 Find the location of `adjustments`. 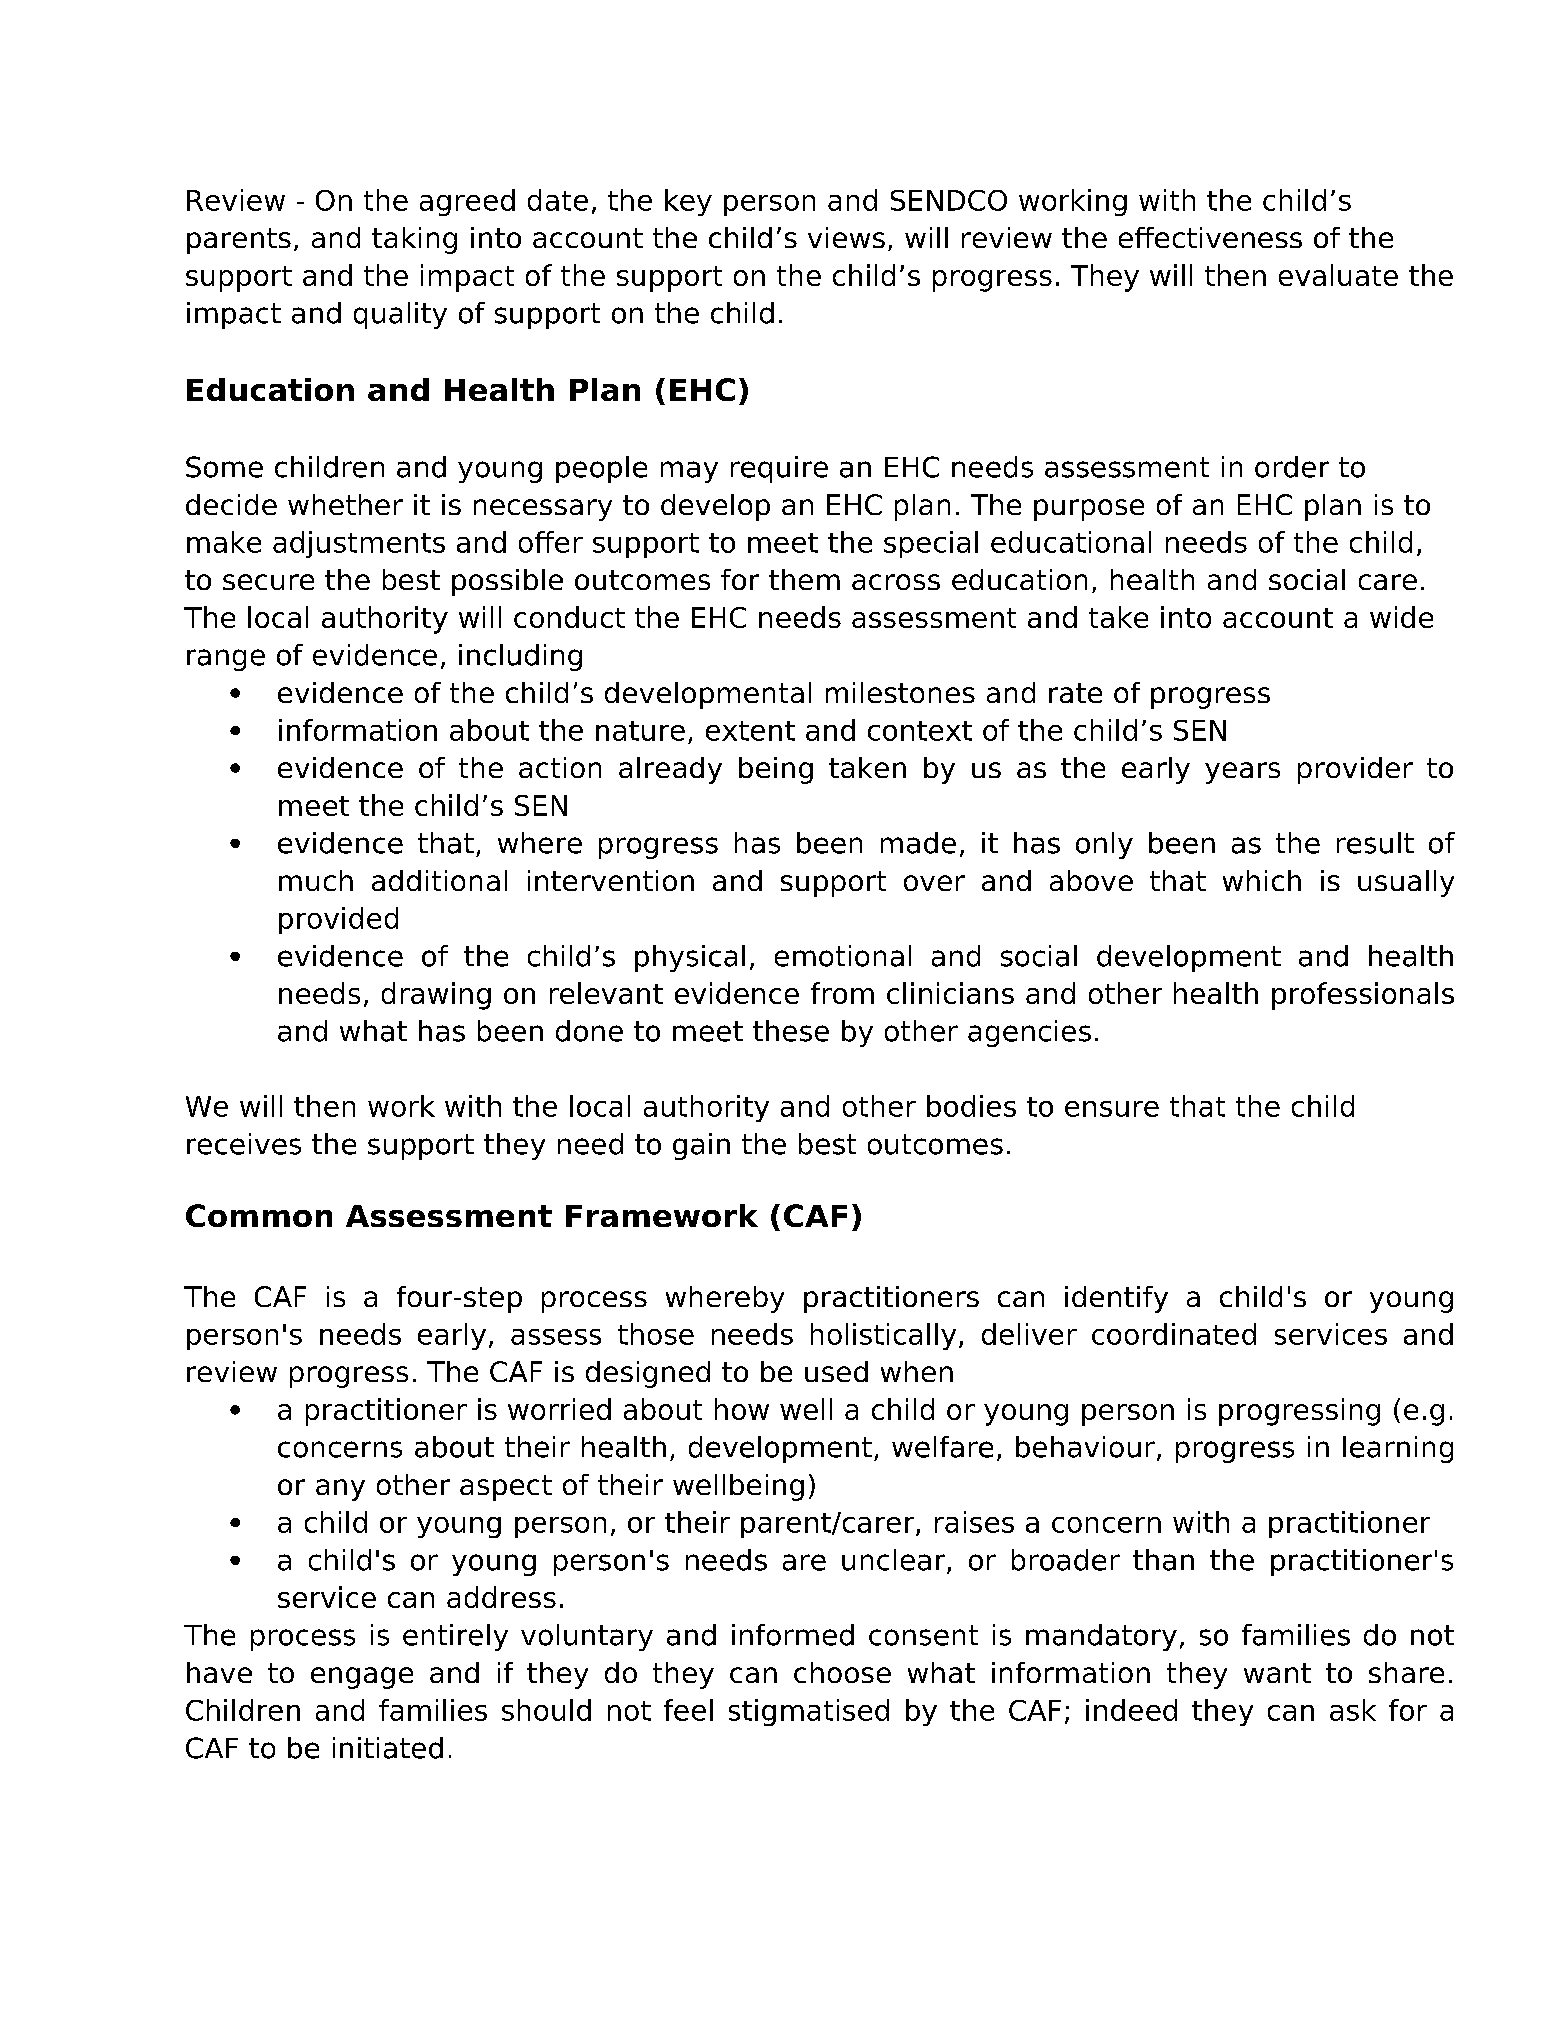

adjustments is located at coordinates (359, 544).
